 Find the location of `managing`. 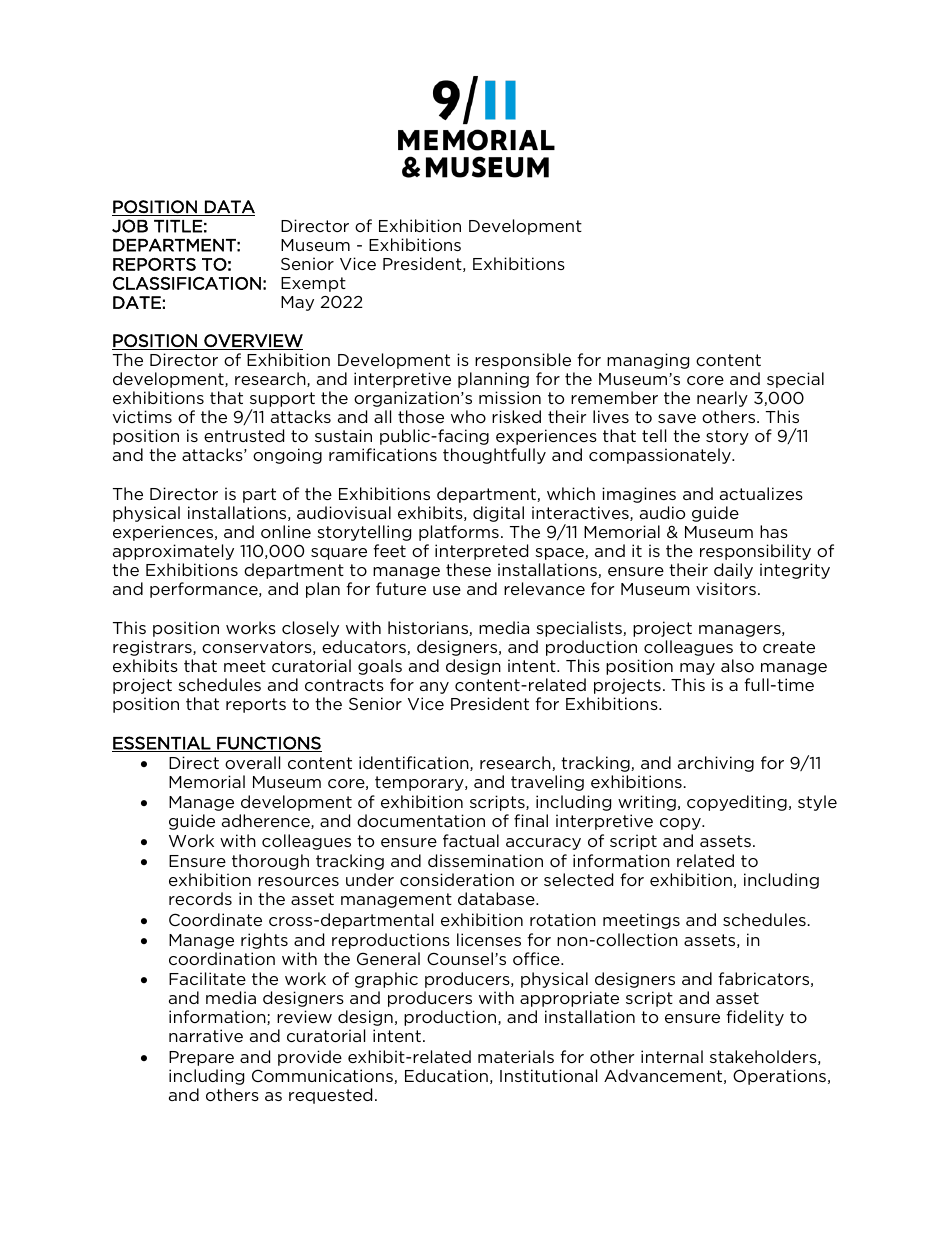

managing is located at coordinates (648, 361).
